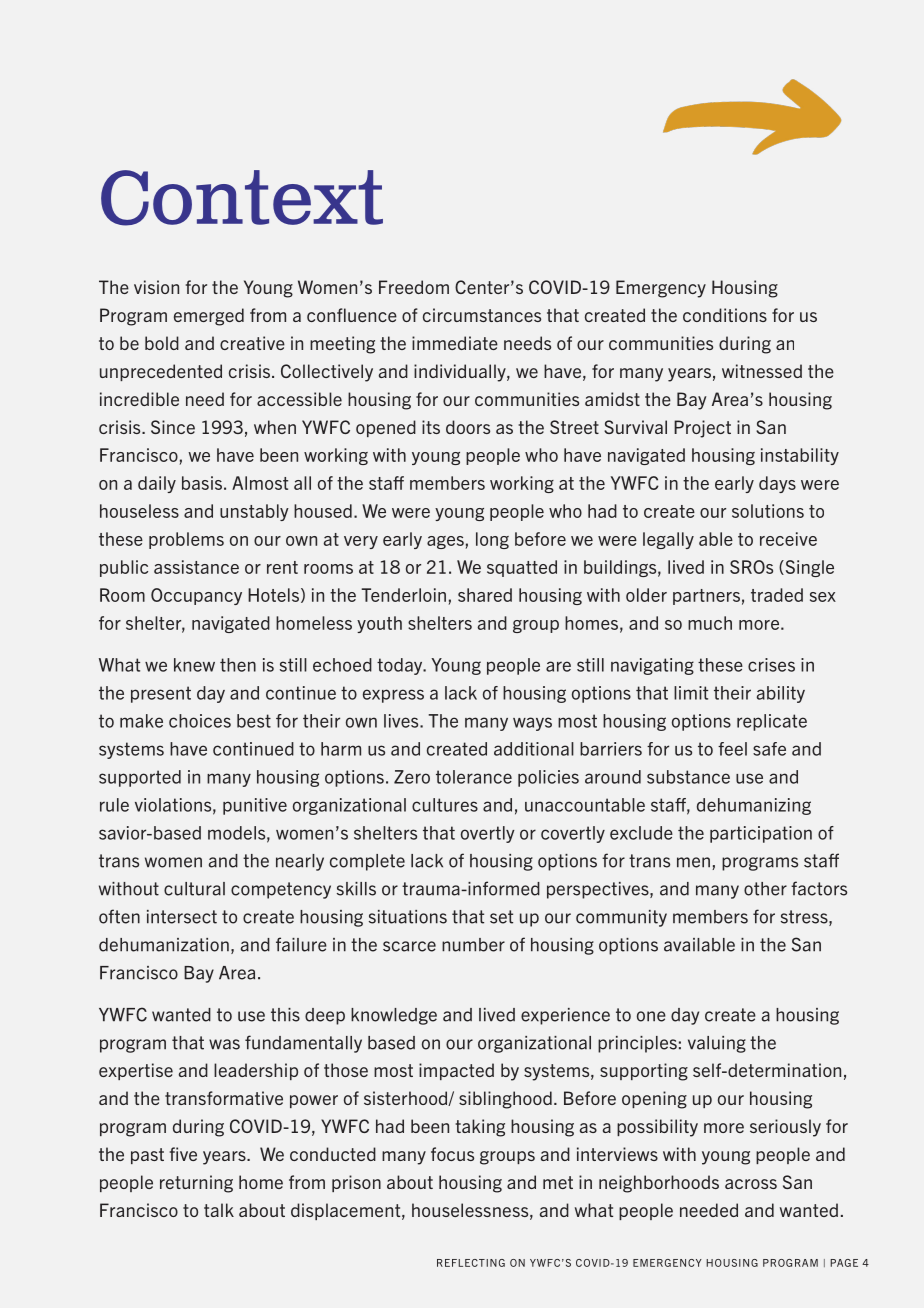 Image resolution: width=924 pixels, height=1308 pixels. Describe the element at coordinates (157, 484) in the screenshot. I see `daily` at that location.
